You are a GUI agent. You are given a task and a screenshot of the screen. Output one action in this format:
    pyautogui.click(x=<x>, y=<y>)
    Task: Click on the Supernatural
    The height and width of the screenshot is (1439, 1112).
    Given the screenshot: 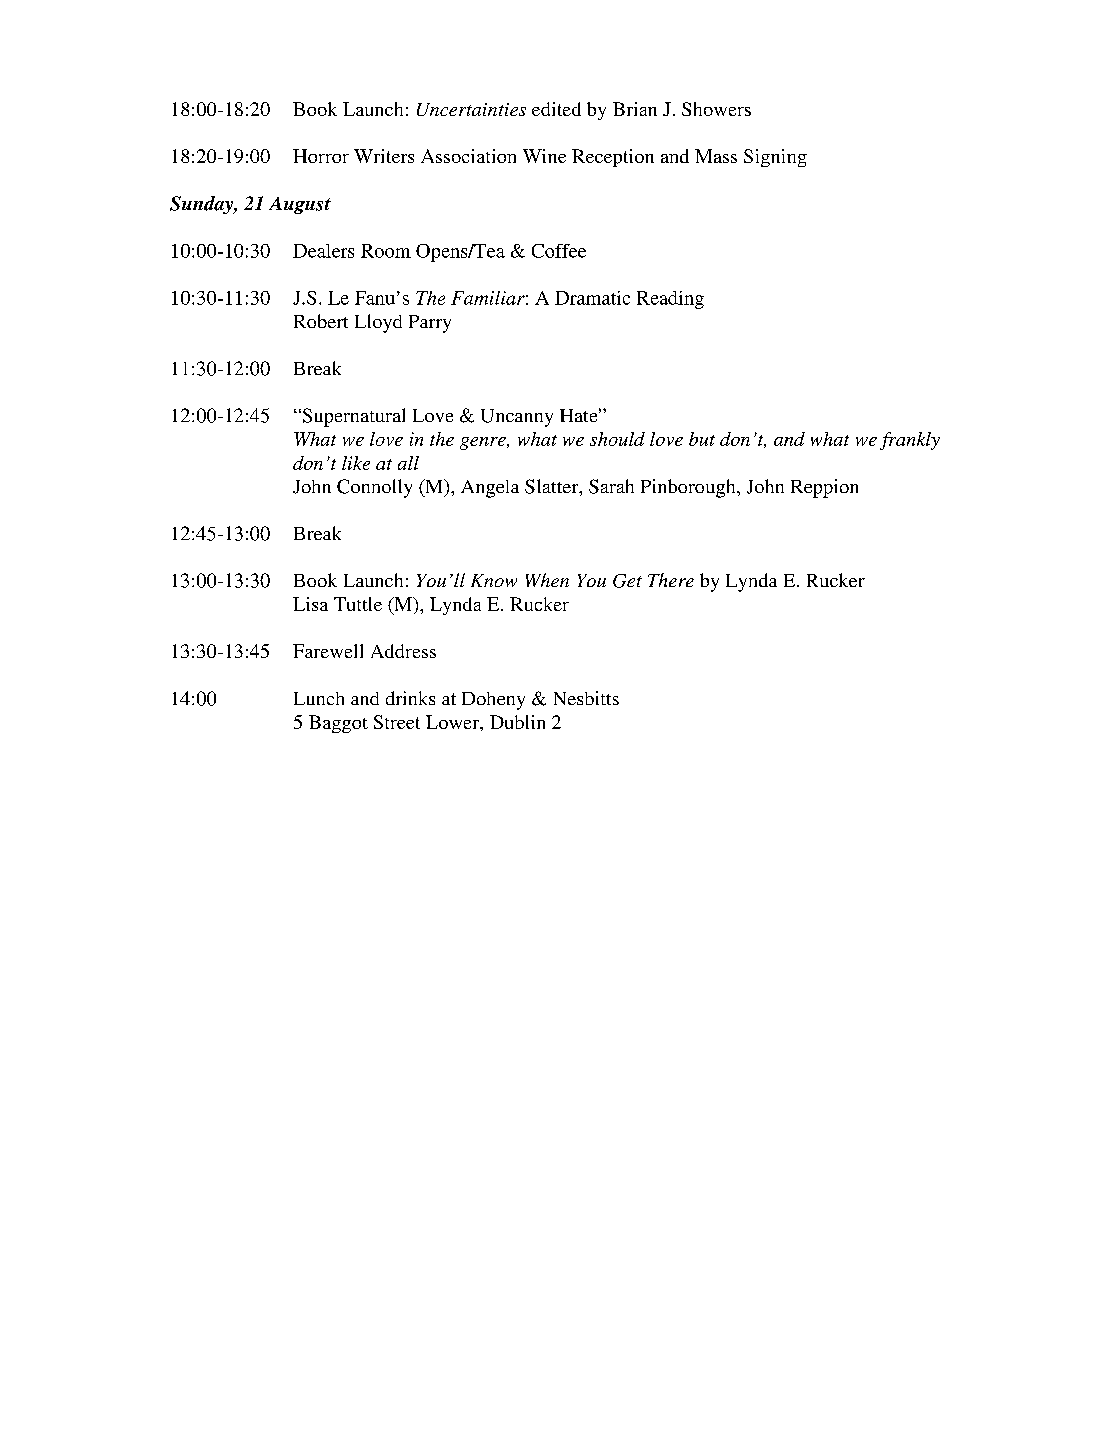 What is the action you would take?
    pyautogui.click(x=352, y=417)
